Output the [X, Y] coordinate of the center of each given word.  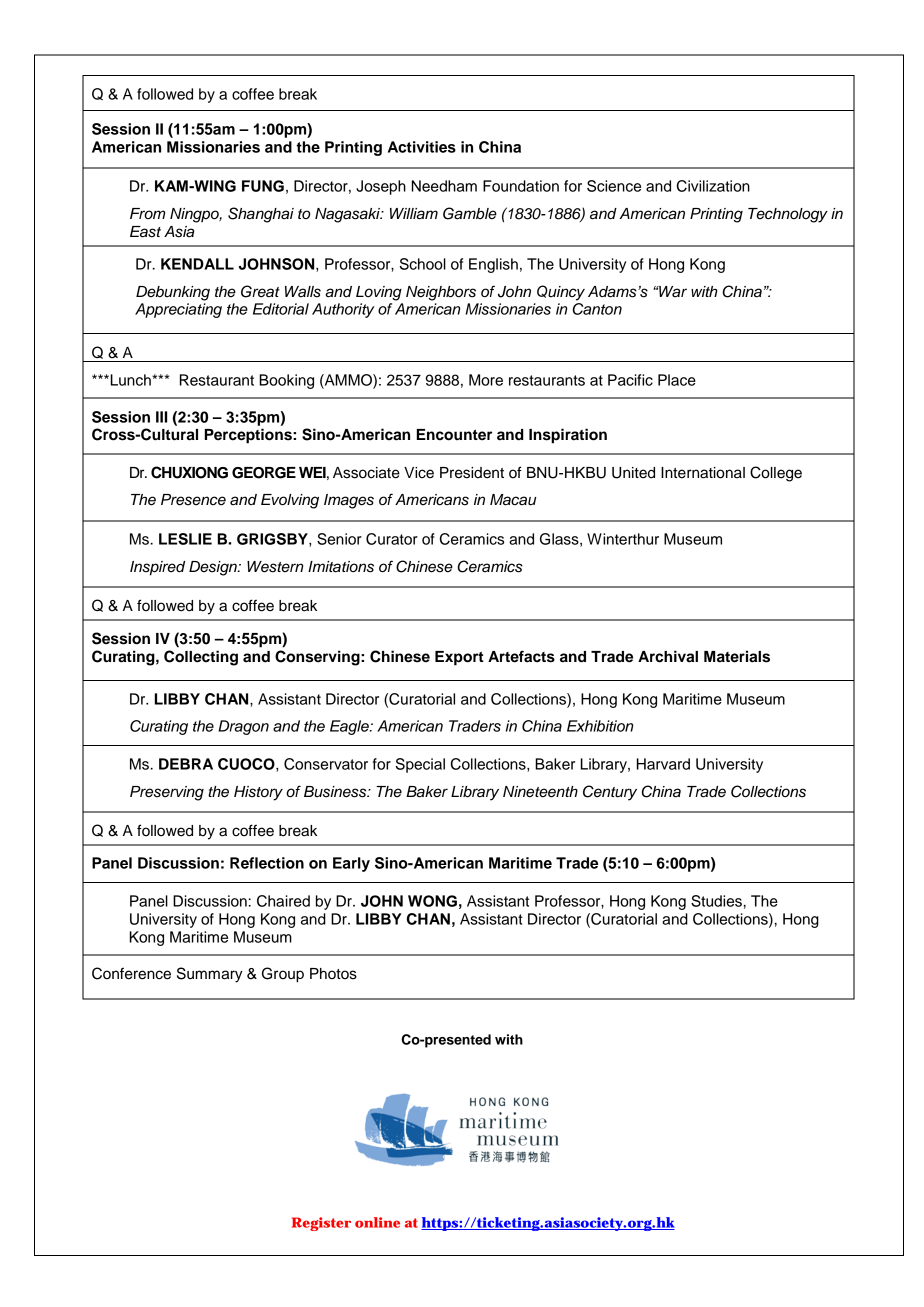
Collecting [201, 658]
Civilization [713, 186]
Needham [444, 186]
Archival [668, 656]
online [377, 1222]
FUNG [263, 186]
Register [321, 1224]
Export [459, 658]
